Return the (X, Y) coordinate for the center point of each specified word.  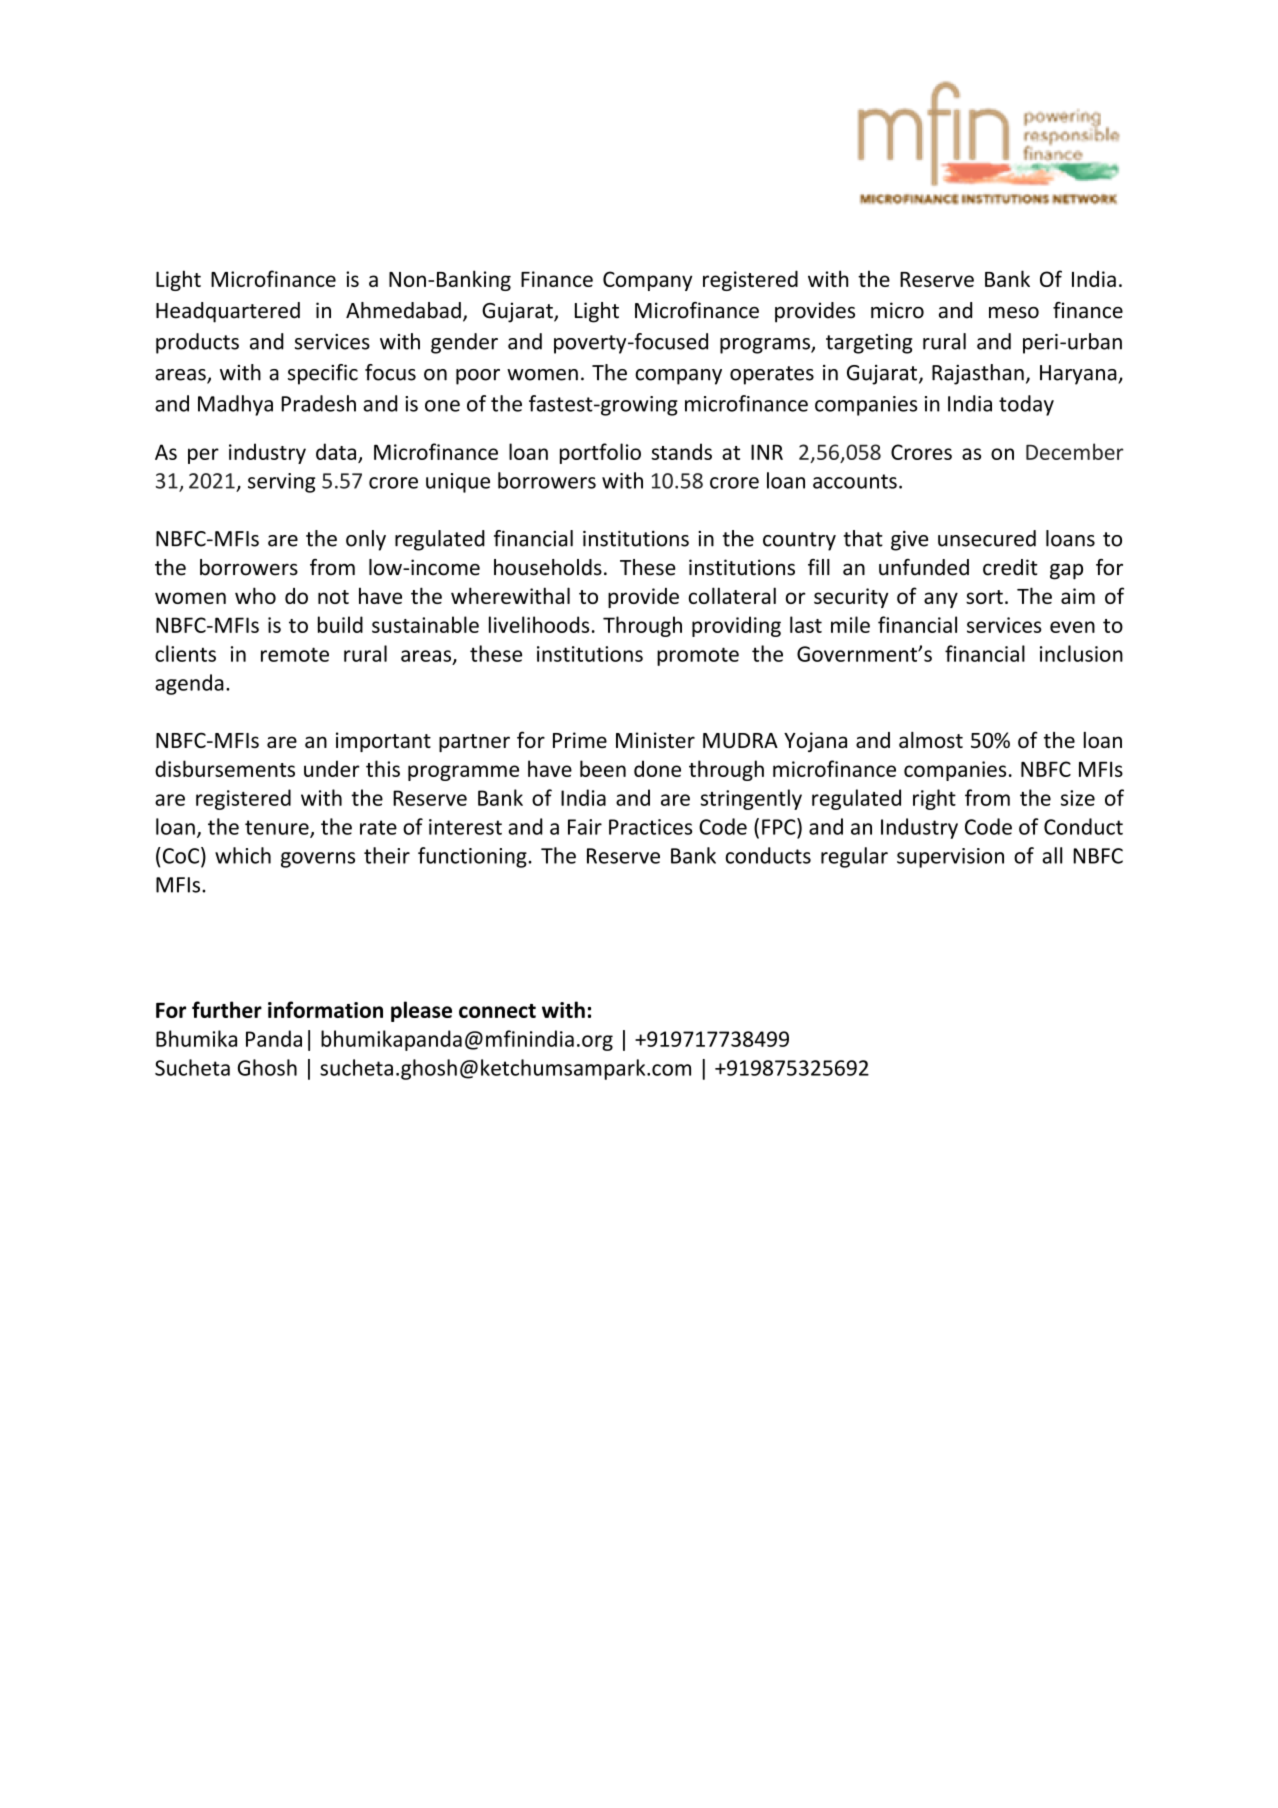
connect (497, 1011)
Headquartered (228, 312)
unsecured (987, 538)
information (325, 1009)
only (366, 540)
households (548, 567)
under (332, 768)
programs (766, 346)
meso (1014, 313)
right (934, 799)
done (657, 768)
